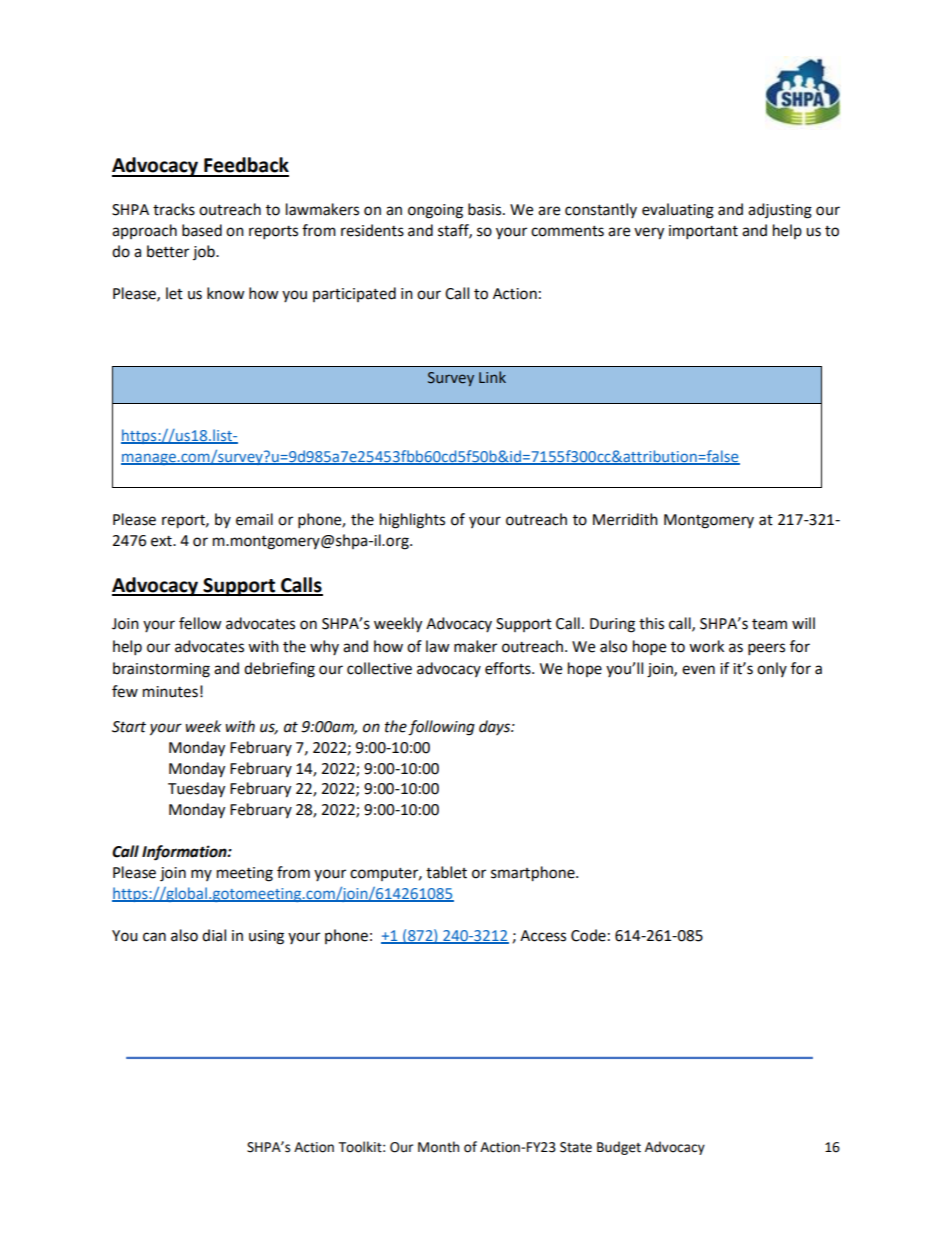 This screenshot has width=952, height=1233. What do you see at coordinates (486, 209) in the screenshot?
I see `basis` at bounding box center [486, 209].
